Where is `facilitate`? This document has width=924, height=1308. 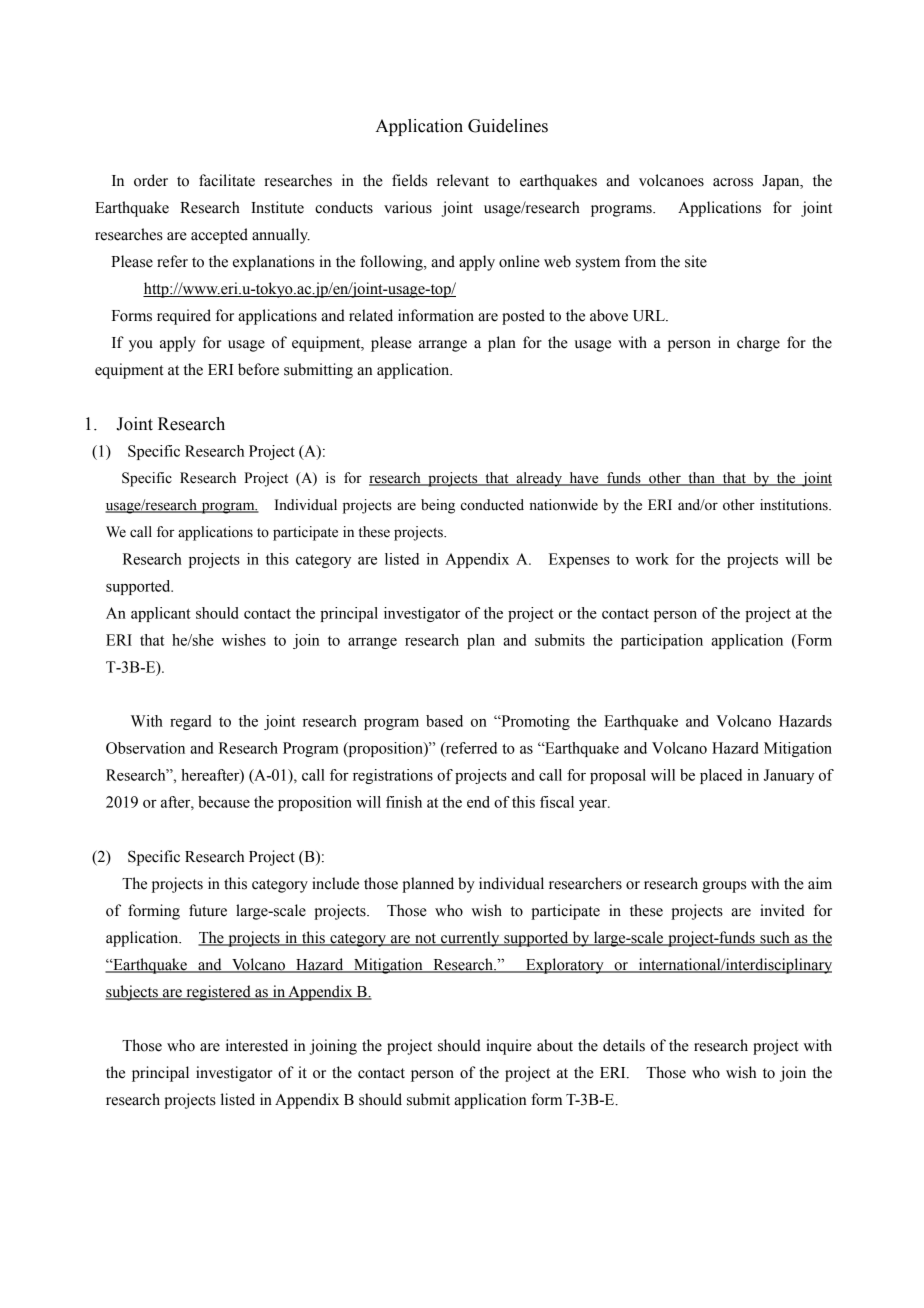 facilitate is located at coordinates (227, 180).
